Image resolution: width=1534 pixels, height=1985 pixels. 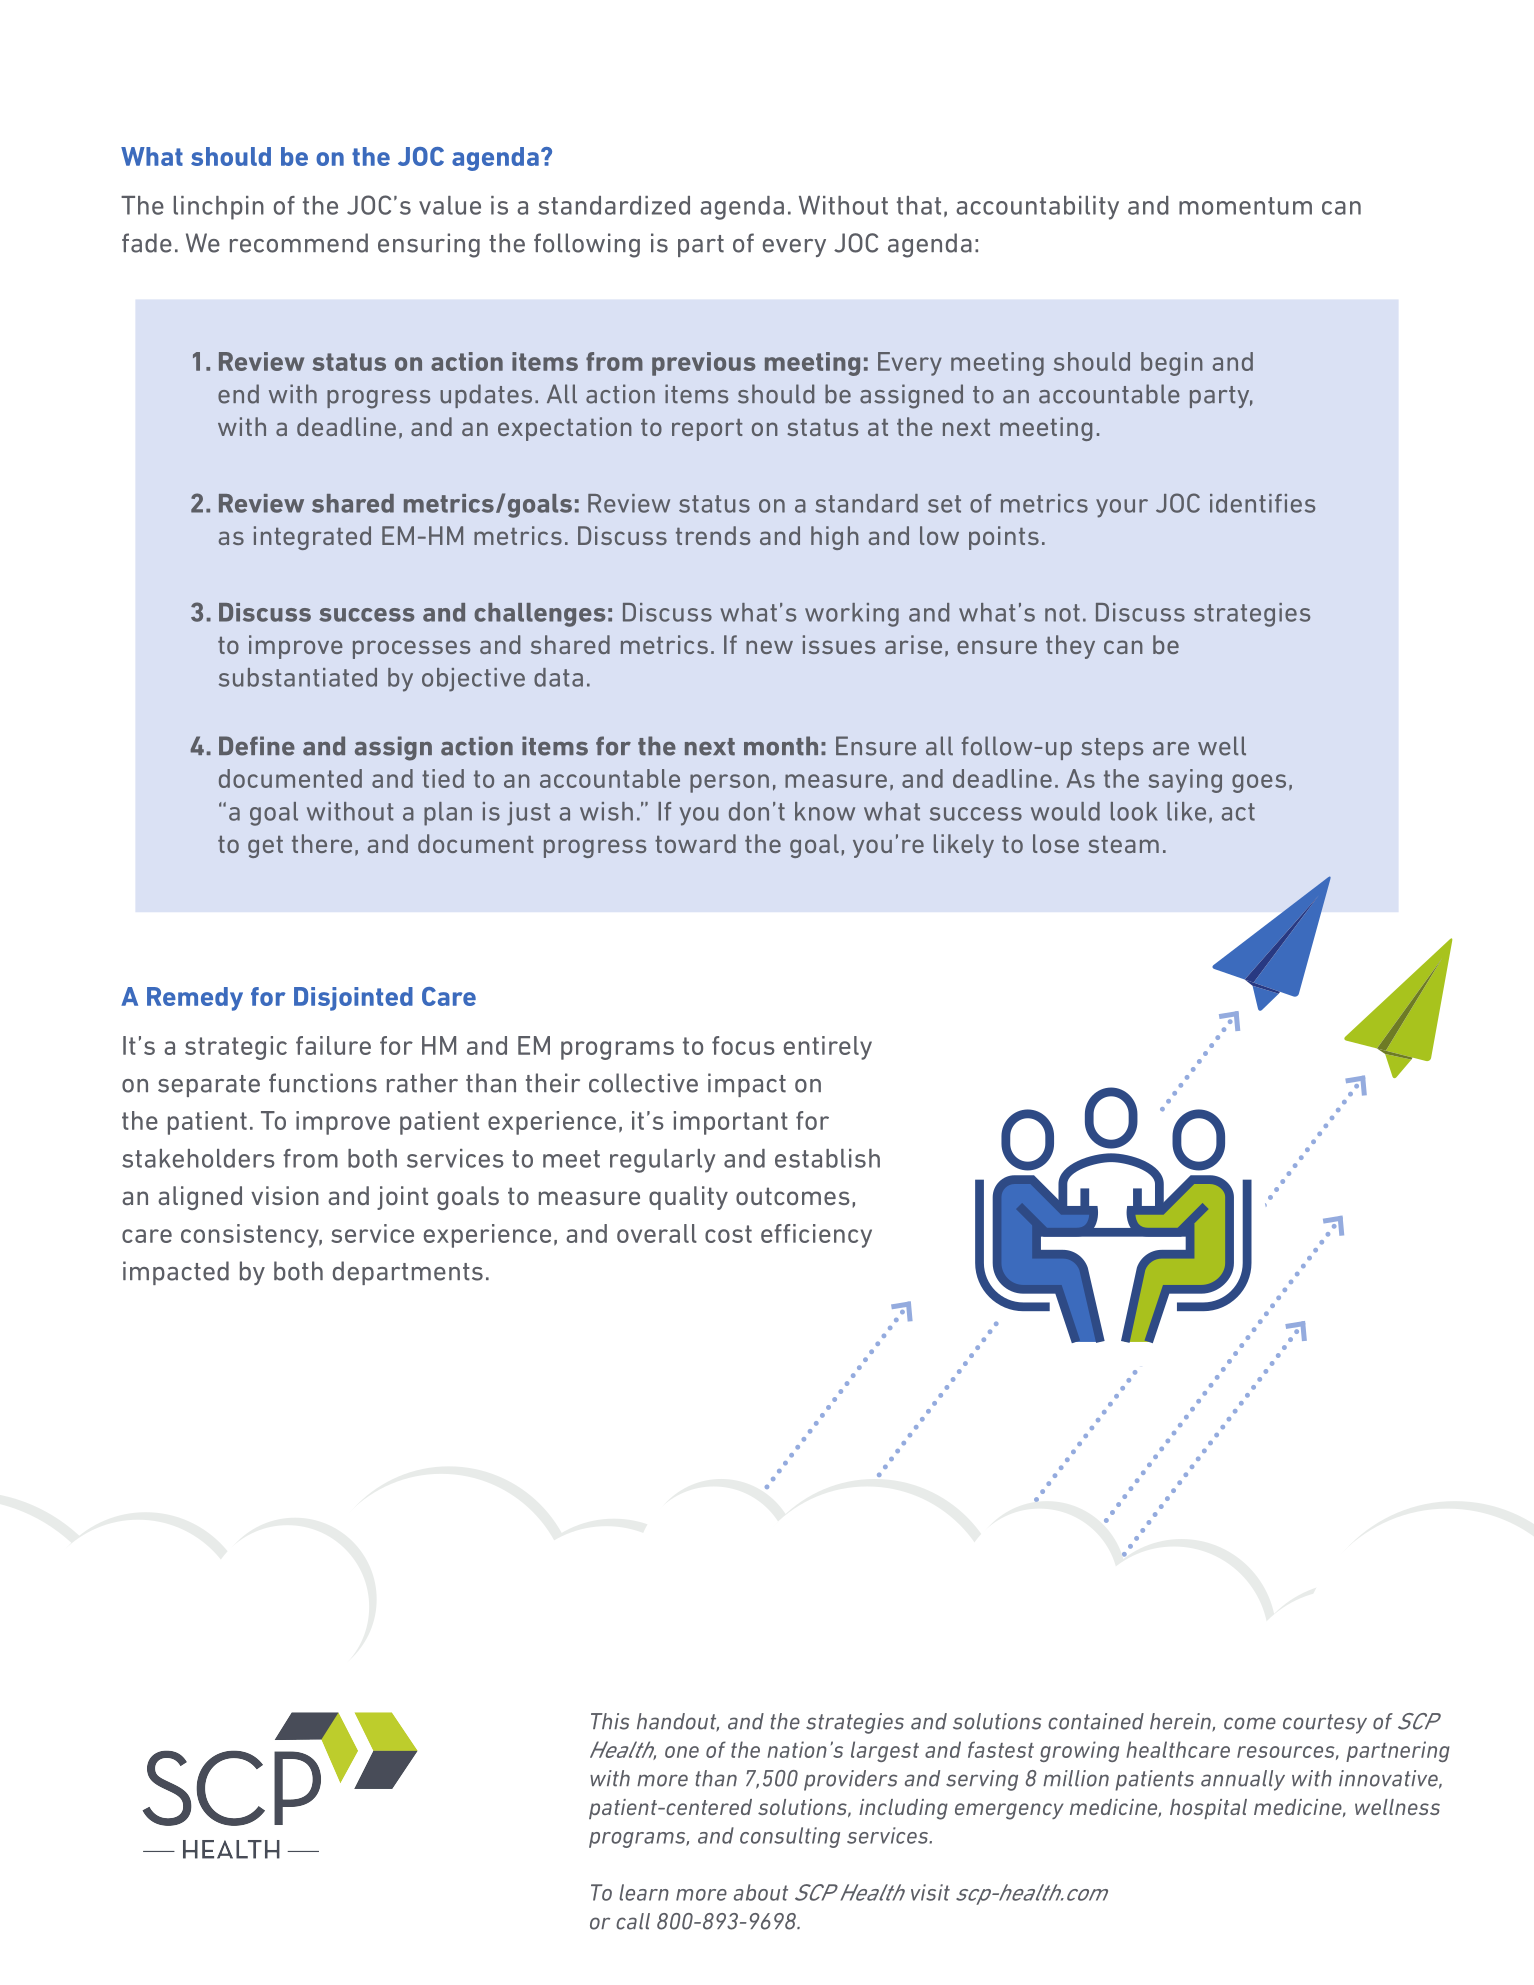 I want to click on functions, so click(x=323, y=1083).
